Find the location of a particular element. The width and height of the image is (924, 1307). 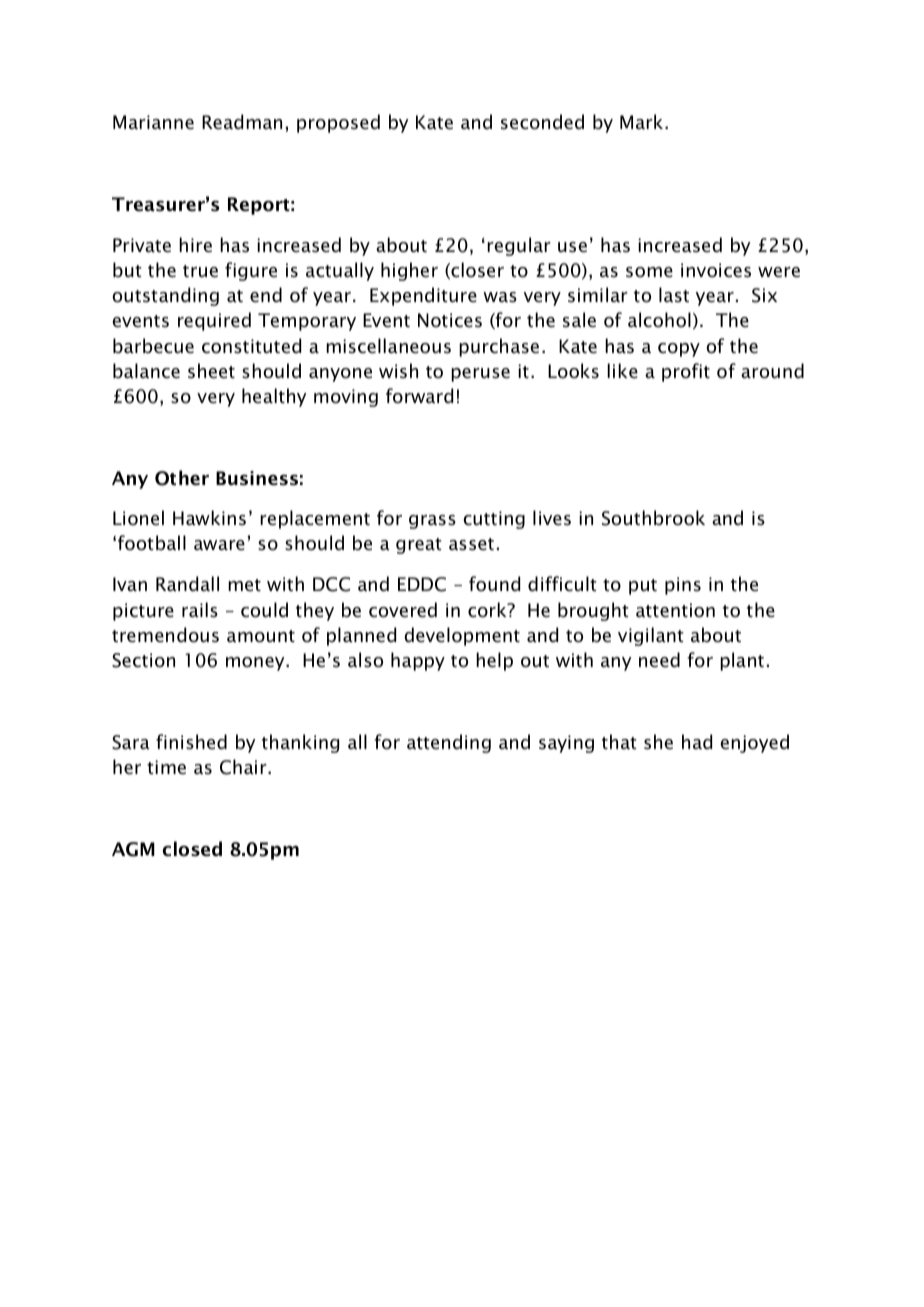

pins is located at coordinates (683, 586).
